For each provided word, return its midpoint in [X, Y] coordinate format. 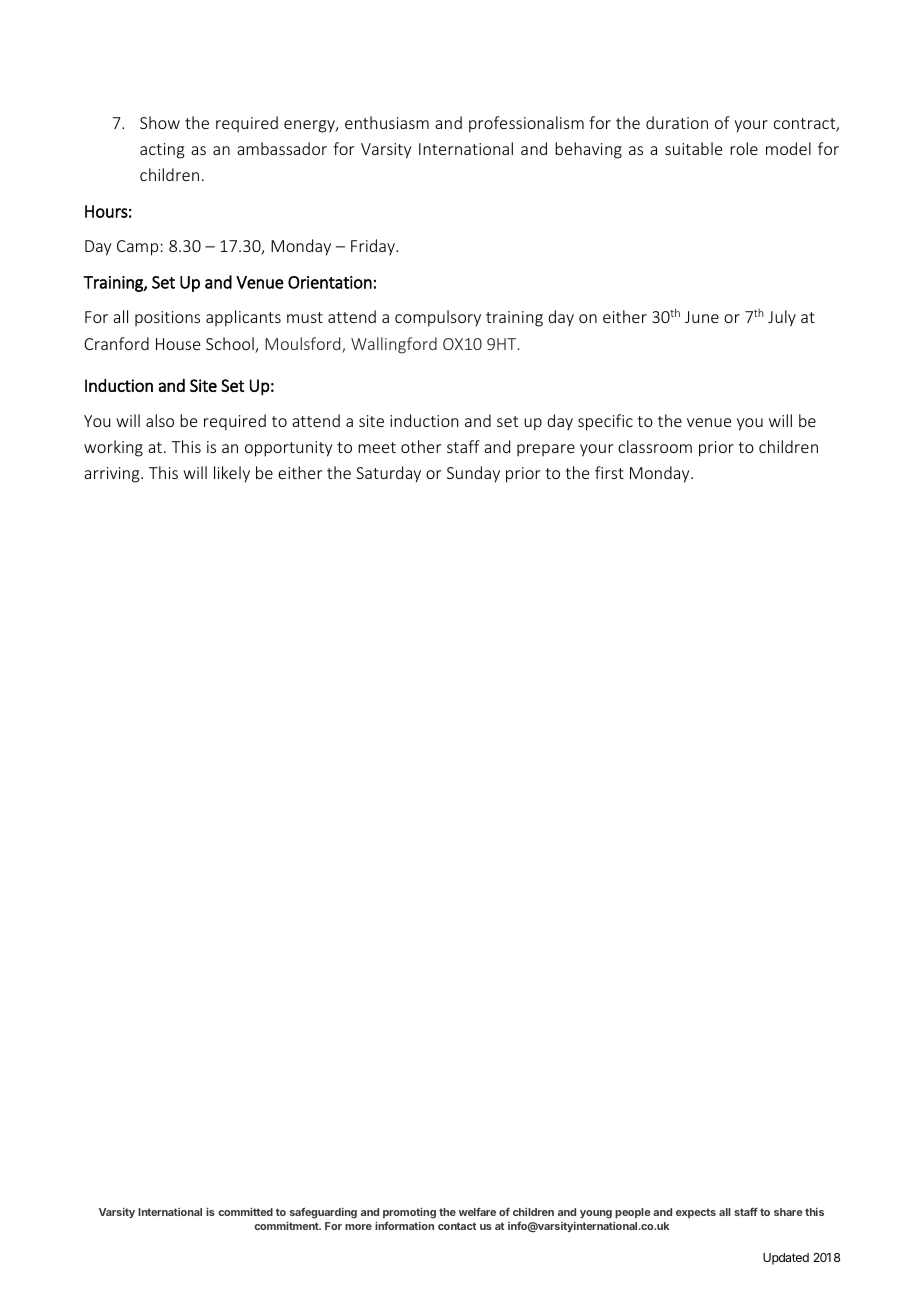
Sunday [473, 474]
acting [162, 151]
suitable [693, 148]
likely [232, 474]
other [421, 446]
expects [696, 1213]
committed [245, 1211]
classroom [655, 446]
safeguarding [323, 1213]
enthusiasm [387, 122]
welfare [477, 1211]
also [160, 420]
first [609, 472]
